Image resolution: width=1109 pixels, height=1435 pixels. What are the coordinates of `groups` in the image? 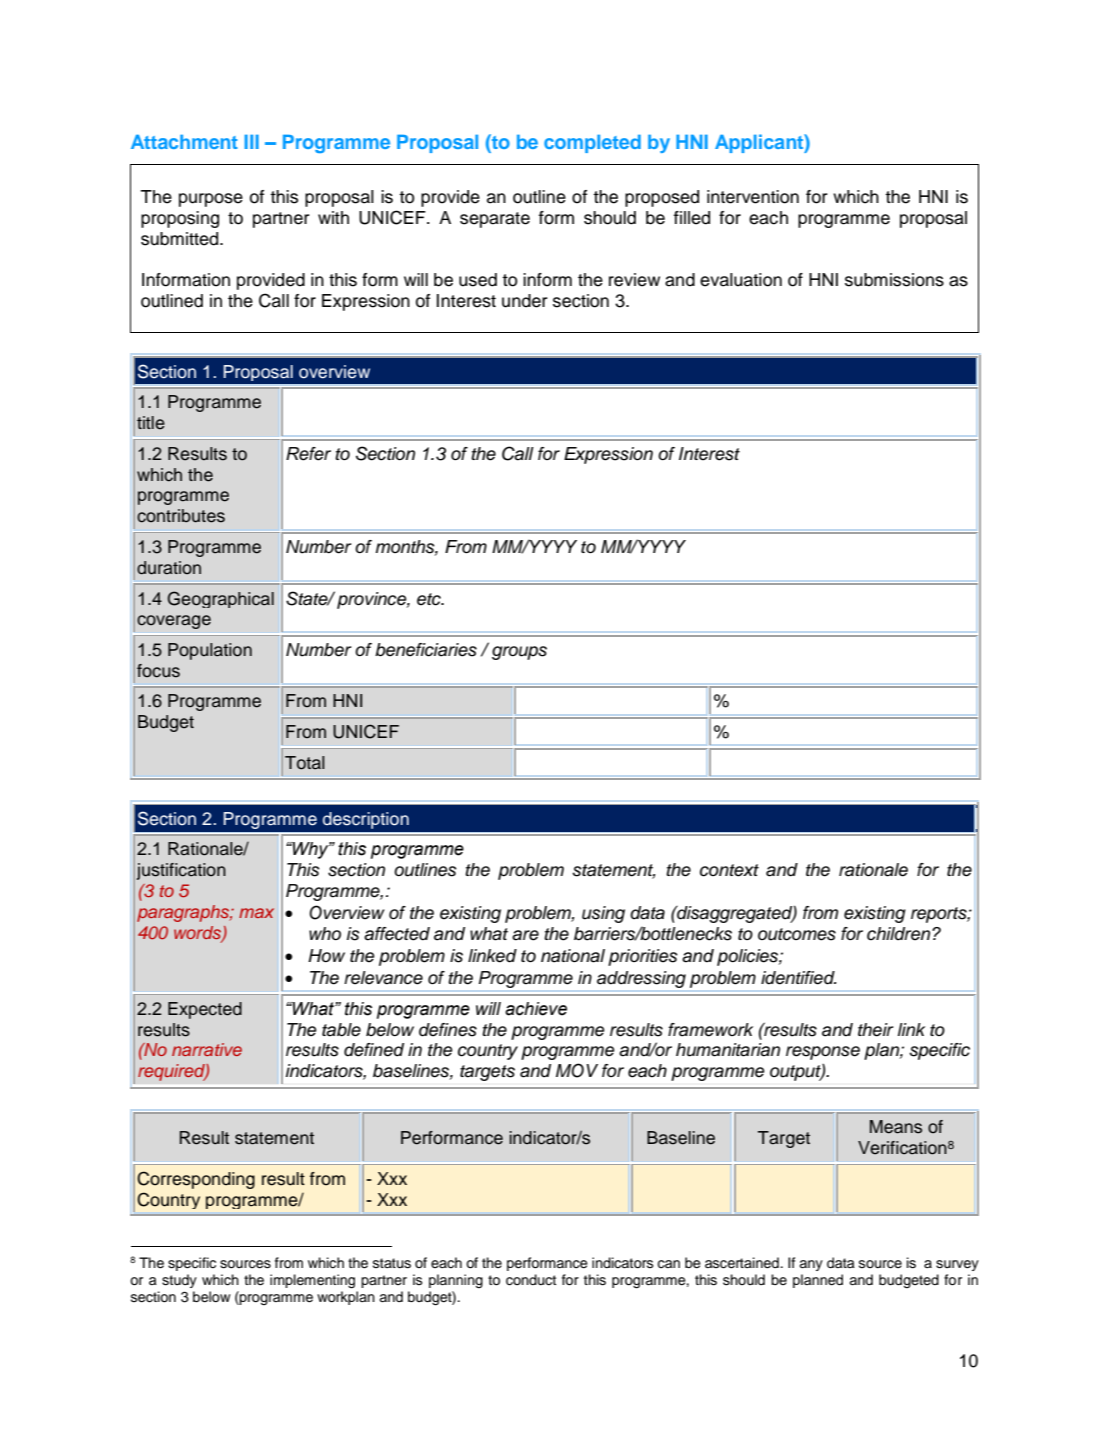 It's located at (519, 653).
